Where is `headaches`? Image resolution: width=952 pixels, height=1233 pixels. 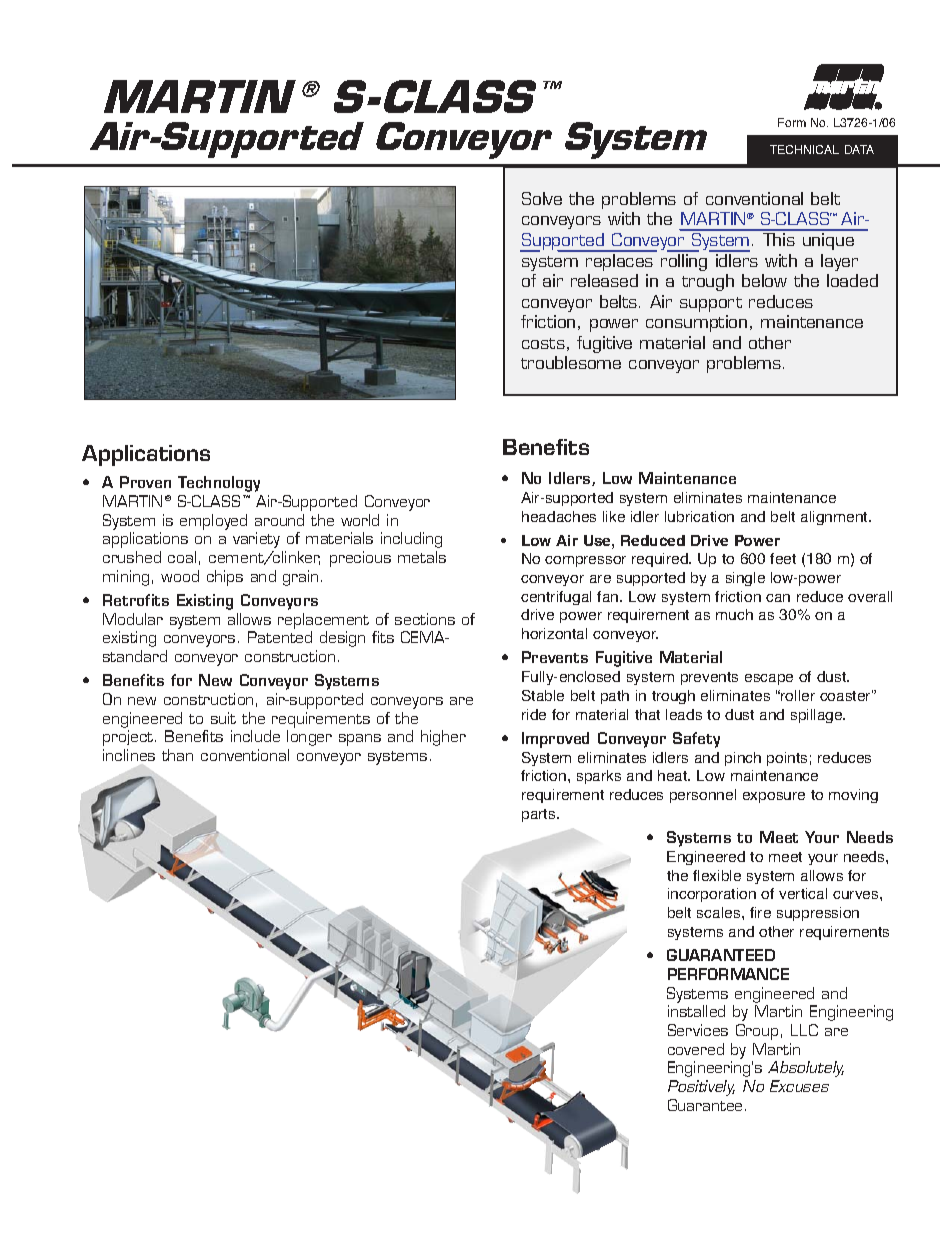 headaches is located at coordinates (559, 516).
